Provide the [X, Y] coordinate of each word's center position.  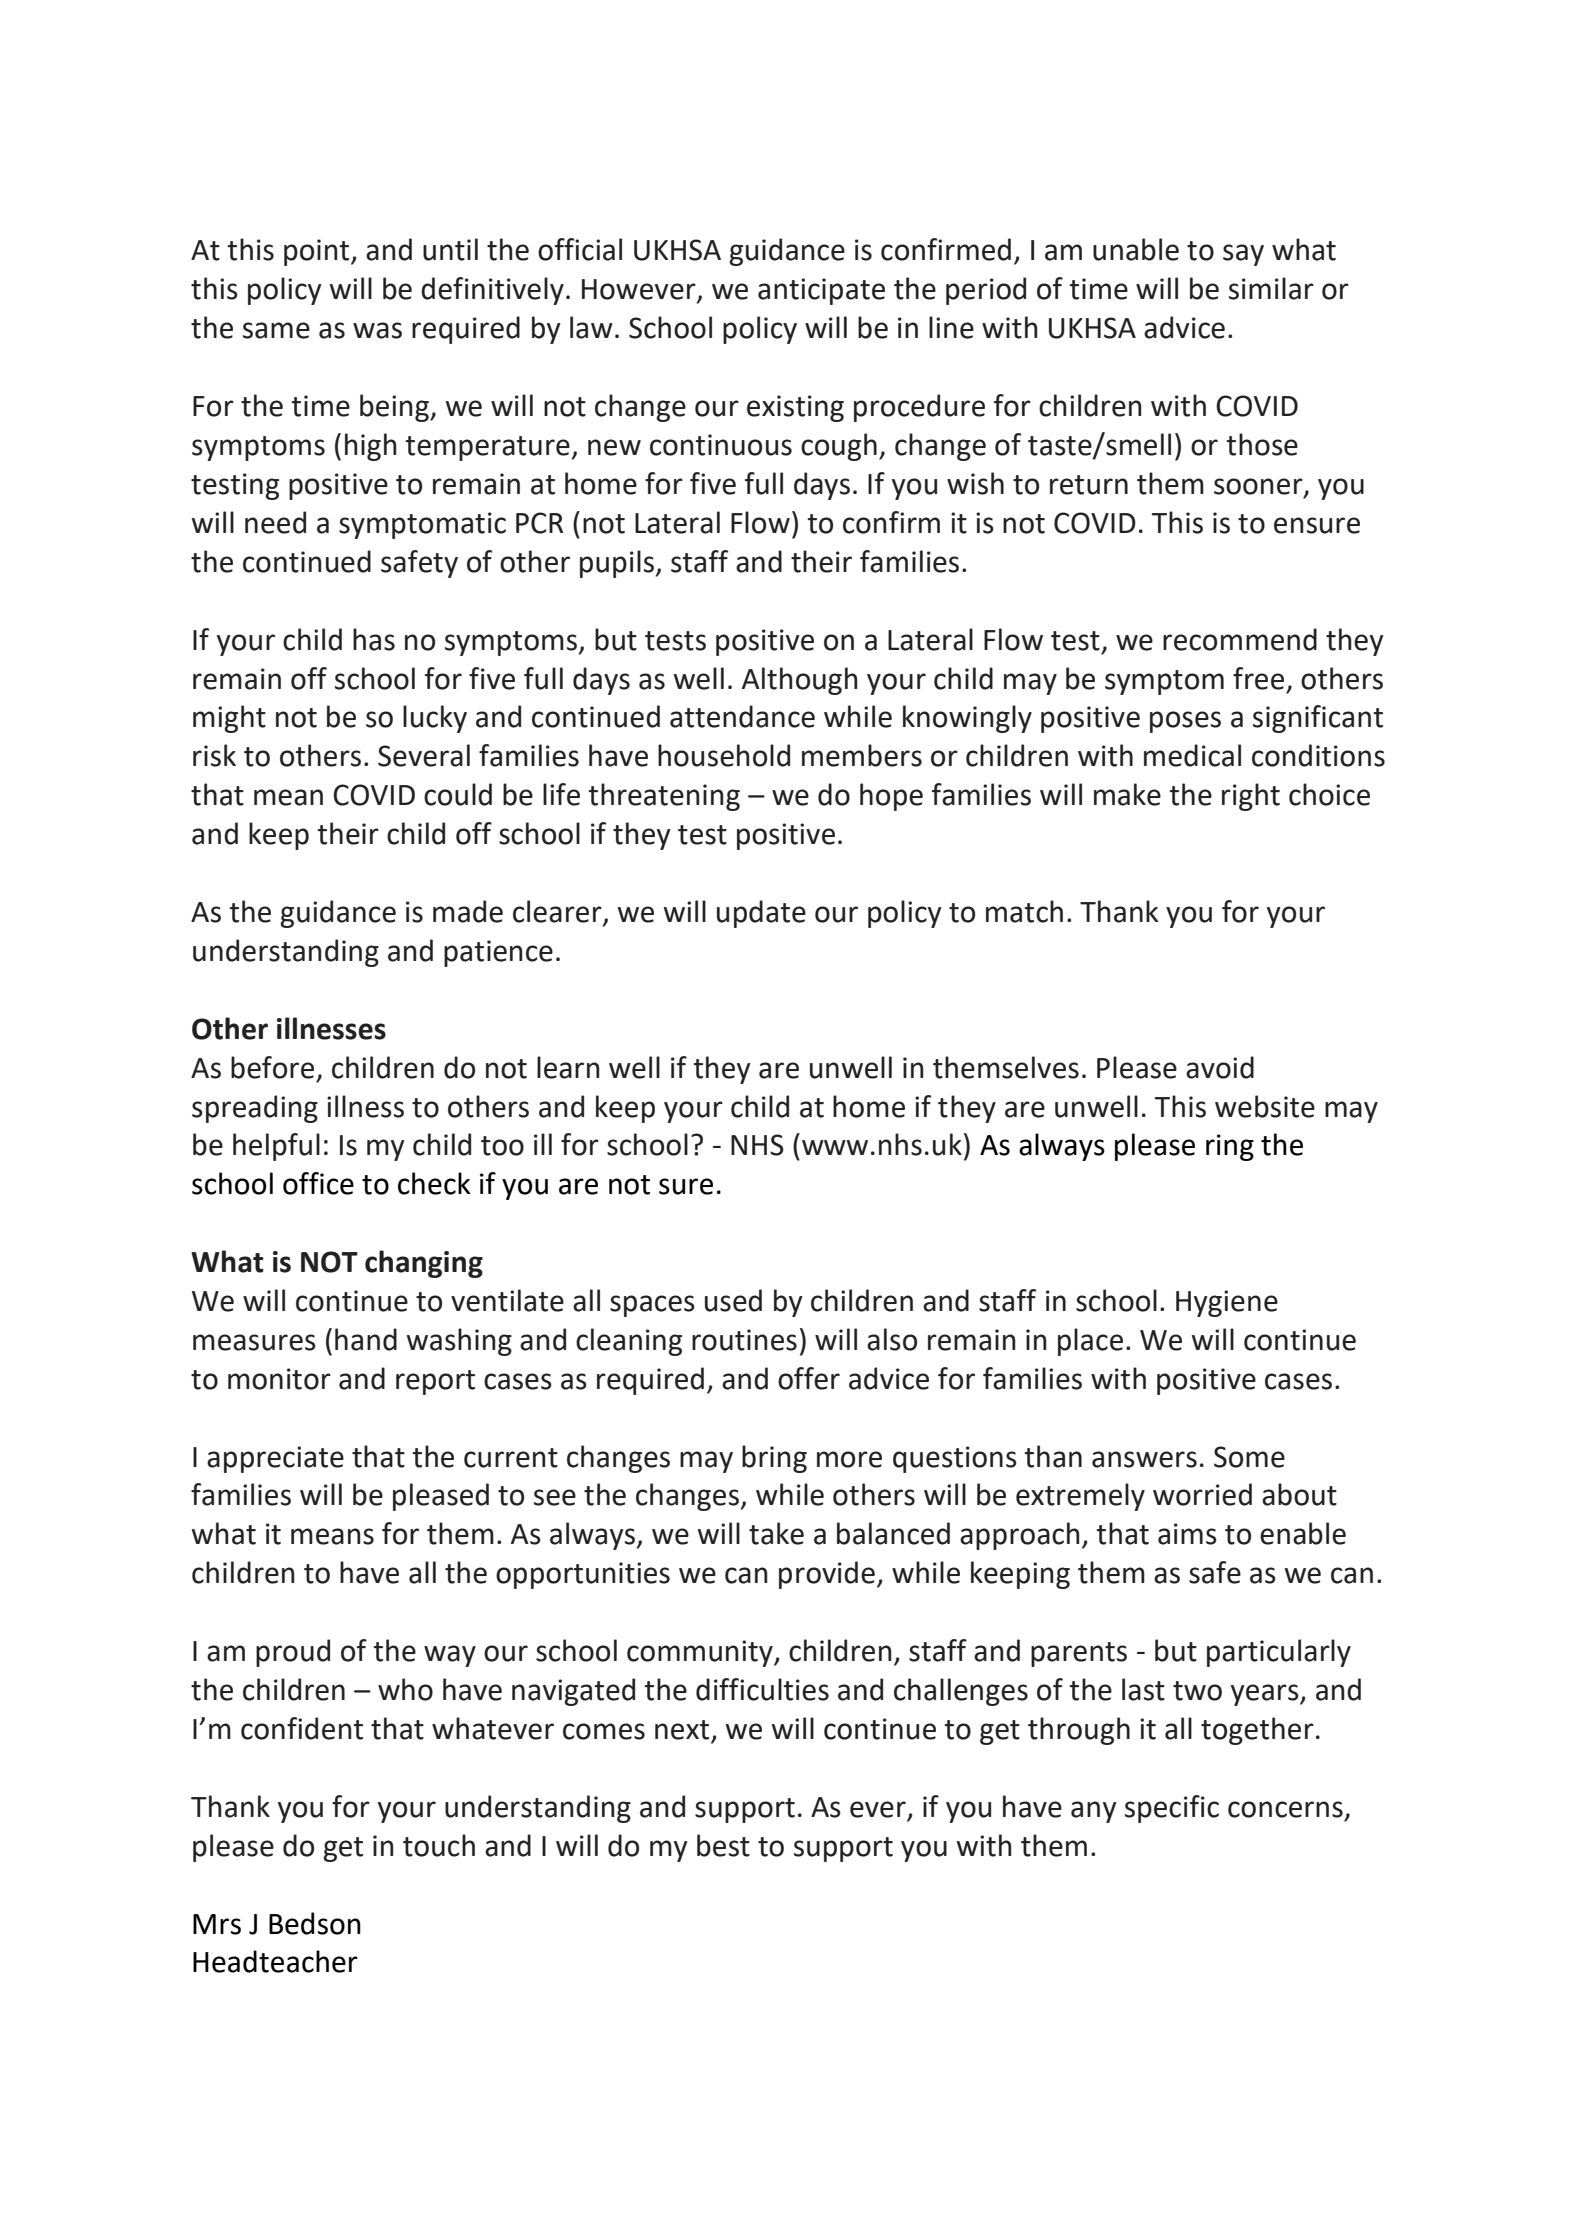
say [1243, 255]
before [272, 1067]
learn [568, 1067]
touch [439, 1845]
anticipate [821, 291]
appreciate [275, 1459]
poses [1185, 722]
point [318, 252]
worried [1202, 1494]
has [374, 639]
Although [800, 681]
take [776, 1533]
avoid [1220, 1067]
